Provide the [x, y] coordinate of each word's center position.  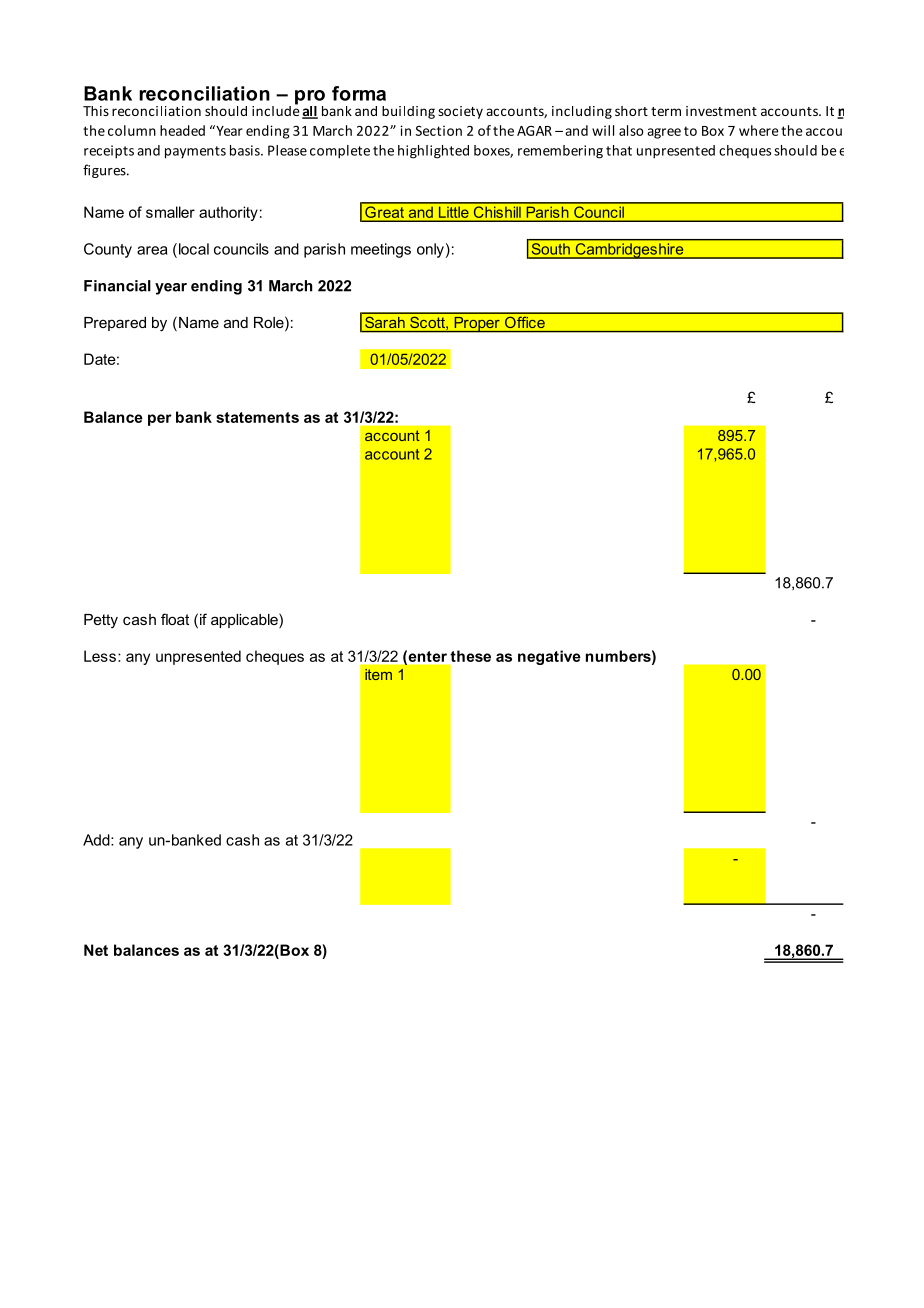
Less [100, 656]
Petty [101, 621]
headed [182, 130]
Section [439, 131]
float [175, 619]
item [378, 674]
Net [96, 950]
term [666, 111]
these [470, 656]
